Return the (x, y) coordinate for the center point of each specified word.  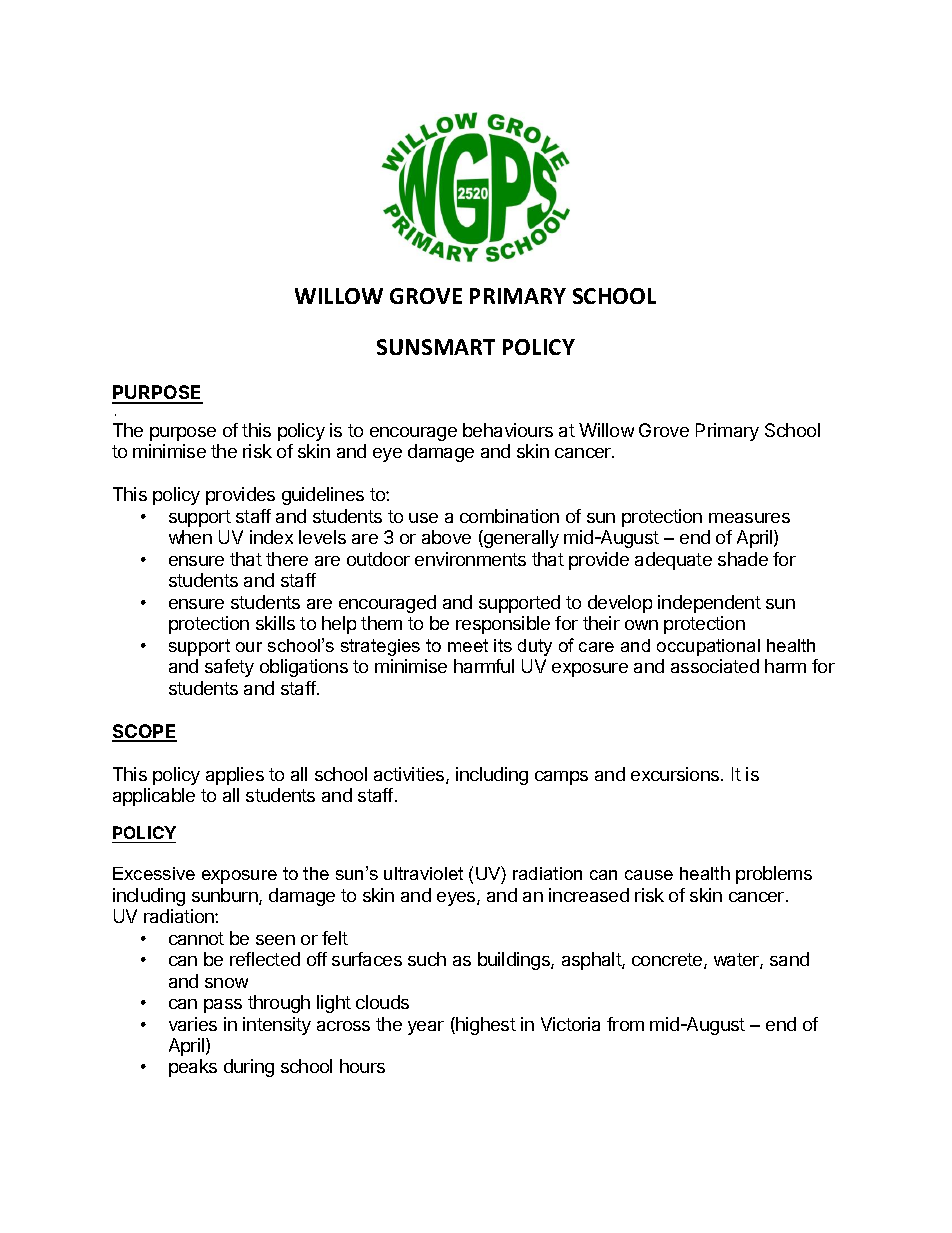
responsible (503, 625)
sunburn (226, 896)
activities (410, 775)
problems (774, 875)
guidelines (323, 496)
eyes (457, 899)
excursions (676, 774)
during (249, 1068)
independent (709, 604)
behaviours (508, 430)
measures (749, 518)
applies (235, 776)
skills (275, 623)
